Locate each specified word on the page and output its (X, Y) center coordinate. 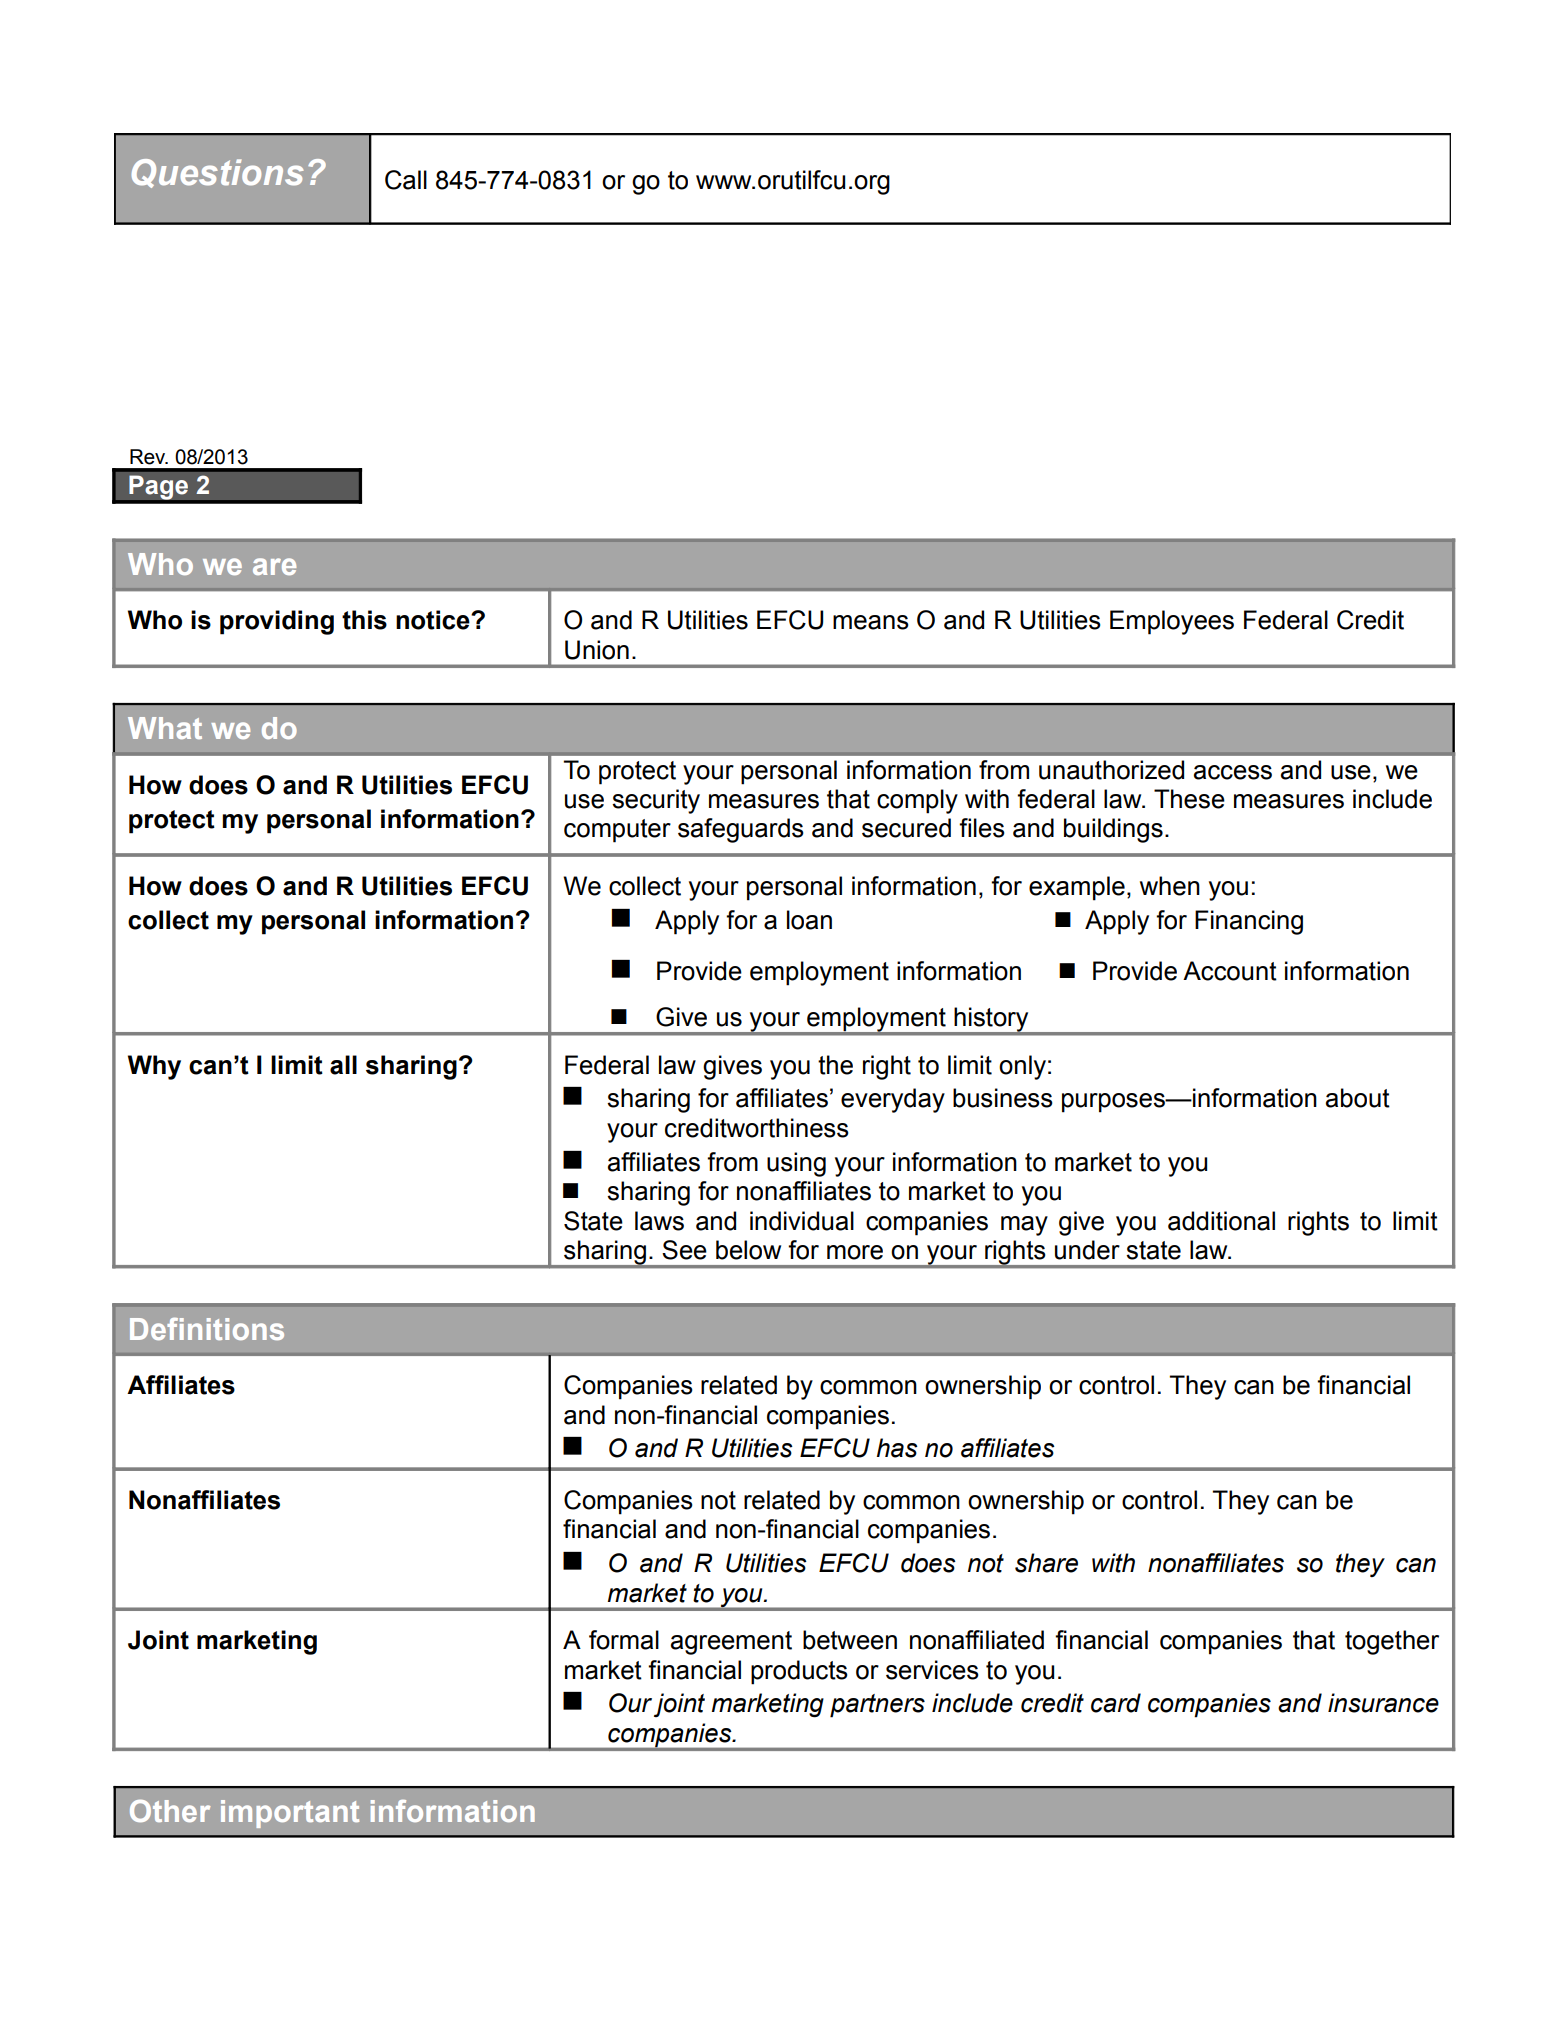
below (748, 1250)
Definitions (207, 1329)
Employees (1172, 622)
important (290, 1814)
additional (1221, 1221)
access (1233, 772)
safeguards (741, 830)
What (165, 728)
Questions (218, 173)
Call (406, 180)
